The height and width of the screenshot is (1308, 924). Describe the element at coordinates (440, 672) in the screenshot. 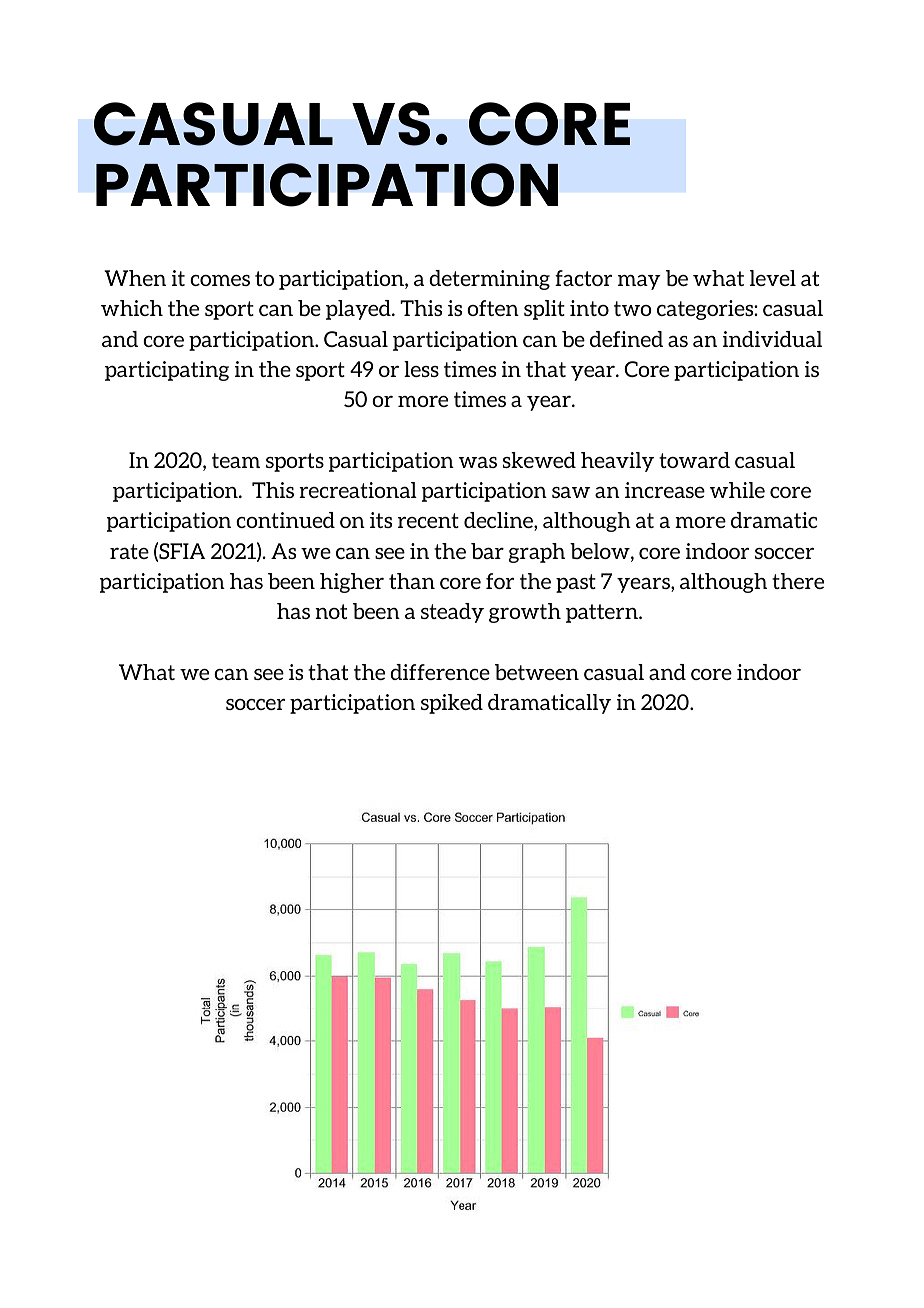

I see `difference` at that location.
